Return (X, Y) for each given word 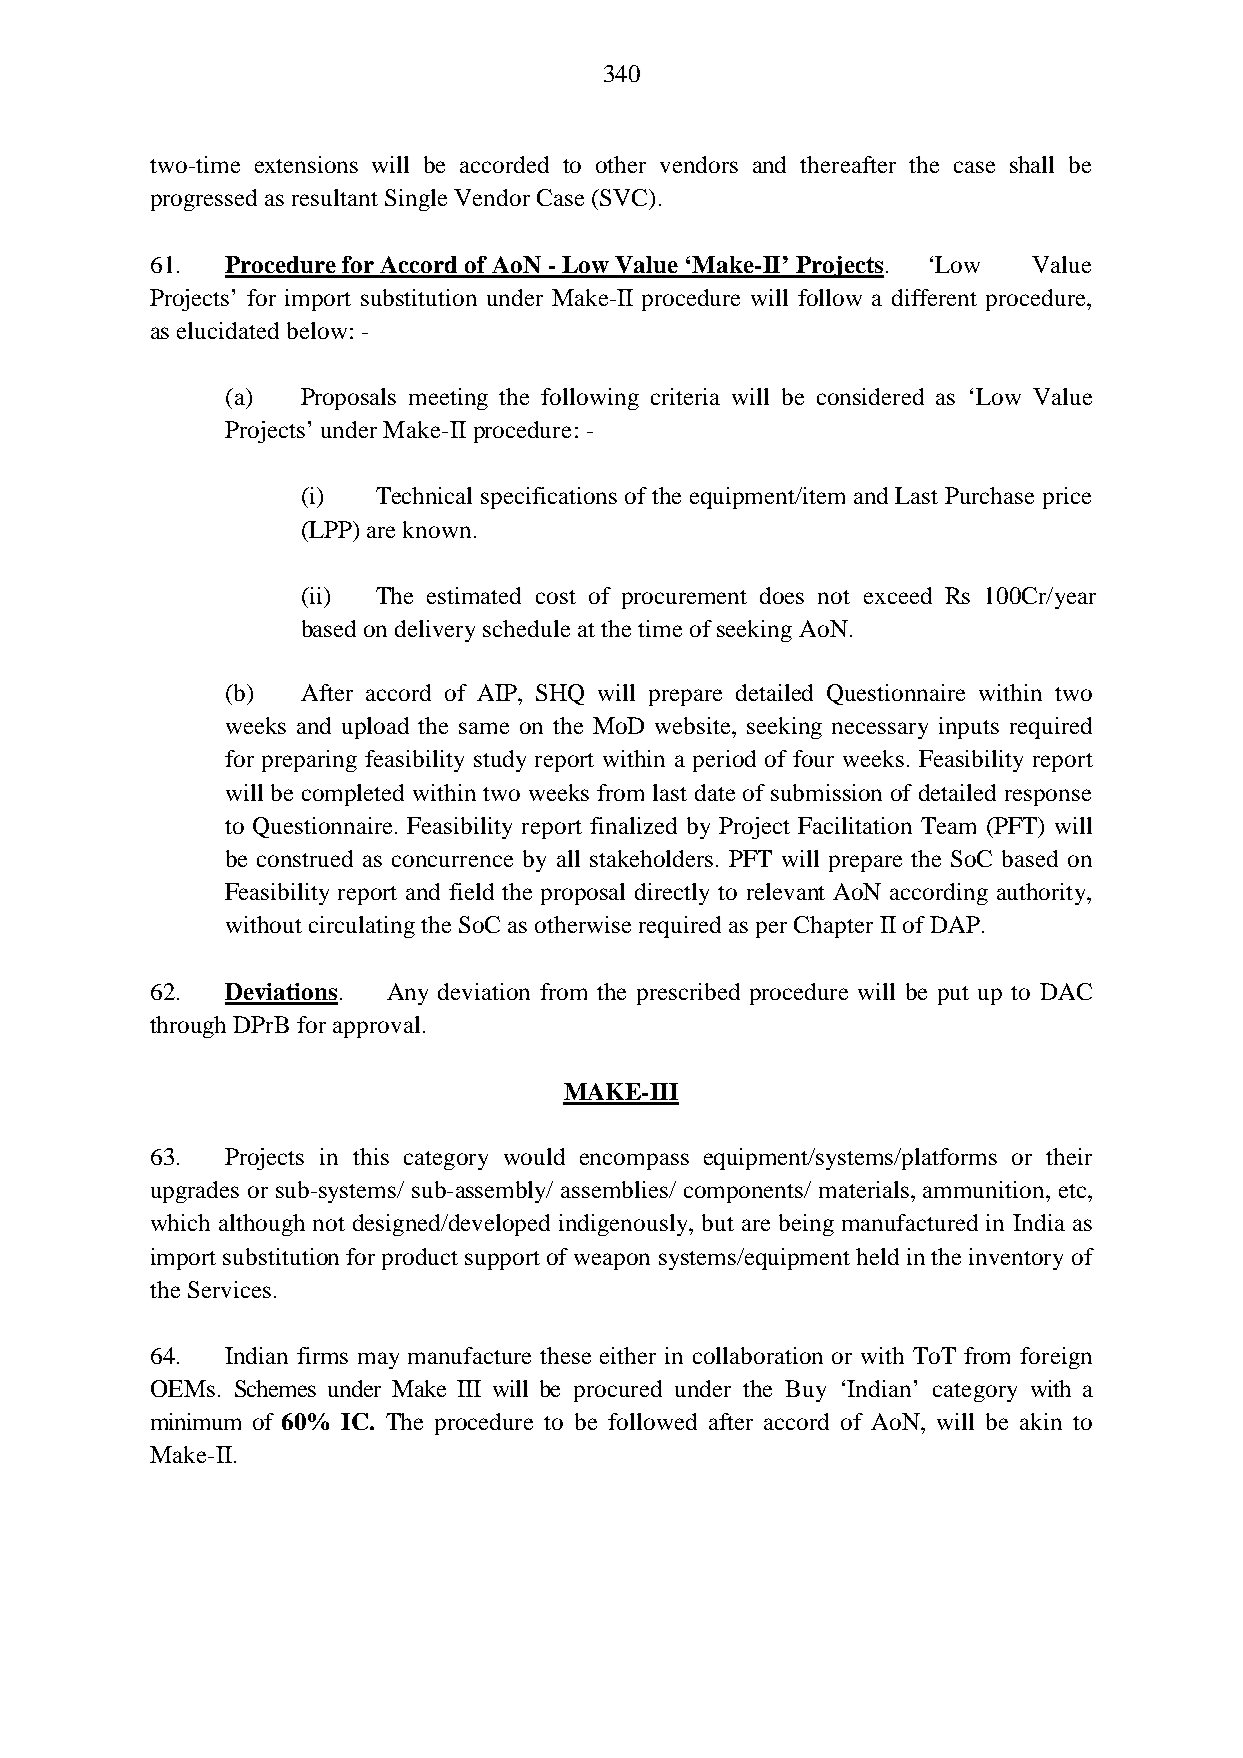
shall (1032, 164)
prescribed (688, 994)
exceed (898, 595)
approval (376, 1027)
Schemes (275, 1388)
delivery (435, 631)
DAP (955, 924)
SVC (624, 197)
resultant (335, 197)
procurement (684, 599)
